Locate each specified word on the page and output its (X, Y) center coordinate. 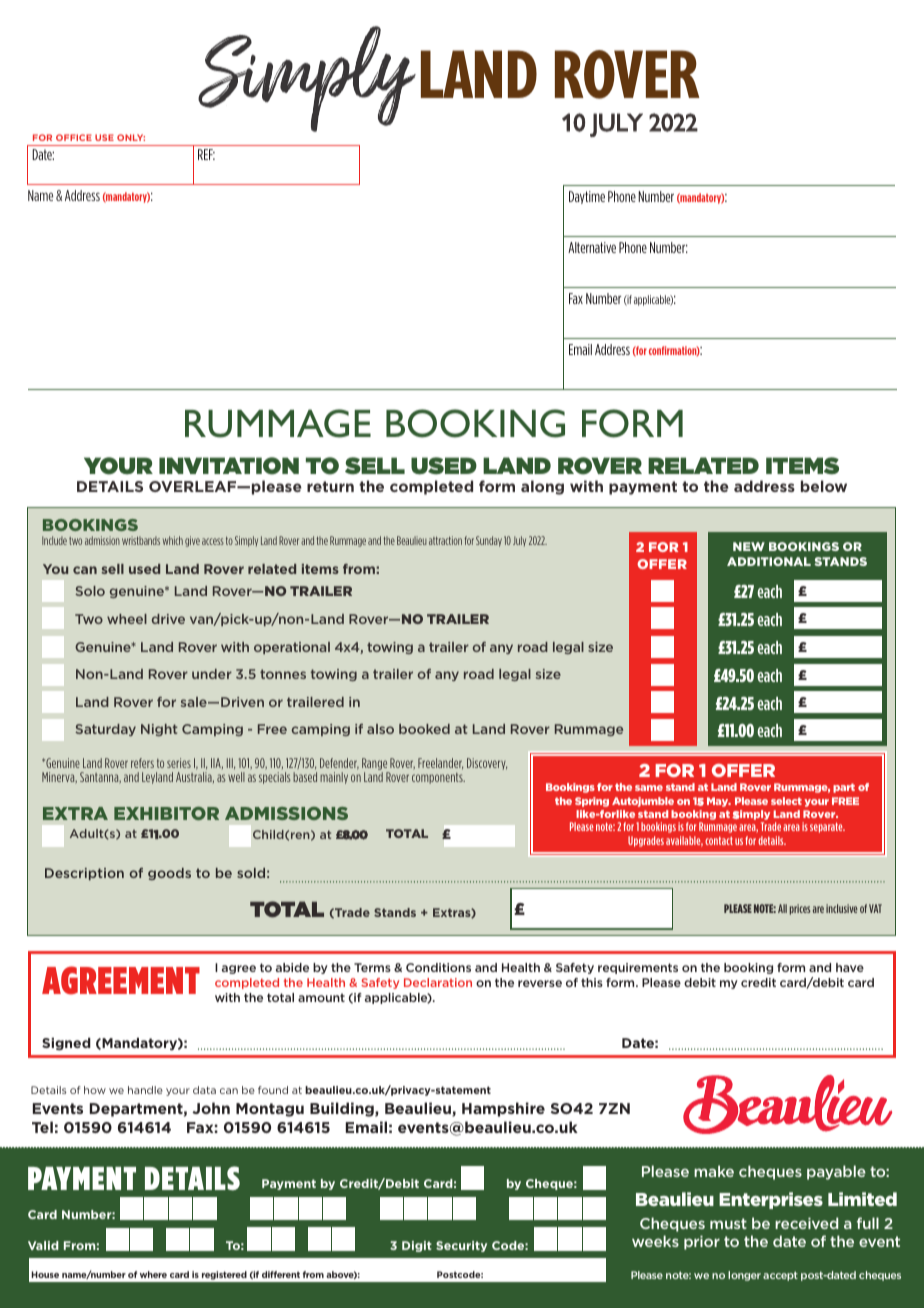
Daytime (587, 197)
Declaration (438, 982)
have (850, 967)
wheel (127, 619)
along (542, 487)
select (786, 801)
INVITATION (229, 466)
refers (142, 763)
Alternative (592, 247)
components (438, 778)
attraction (445, 540)
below (824, 486)
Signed (66, 1044)
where (153, 1274)
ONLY (131, 137)
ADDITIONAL (769, 561)
